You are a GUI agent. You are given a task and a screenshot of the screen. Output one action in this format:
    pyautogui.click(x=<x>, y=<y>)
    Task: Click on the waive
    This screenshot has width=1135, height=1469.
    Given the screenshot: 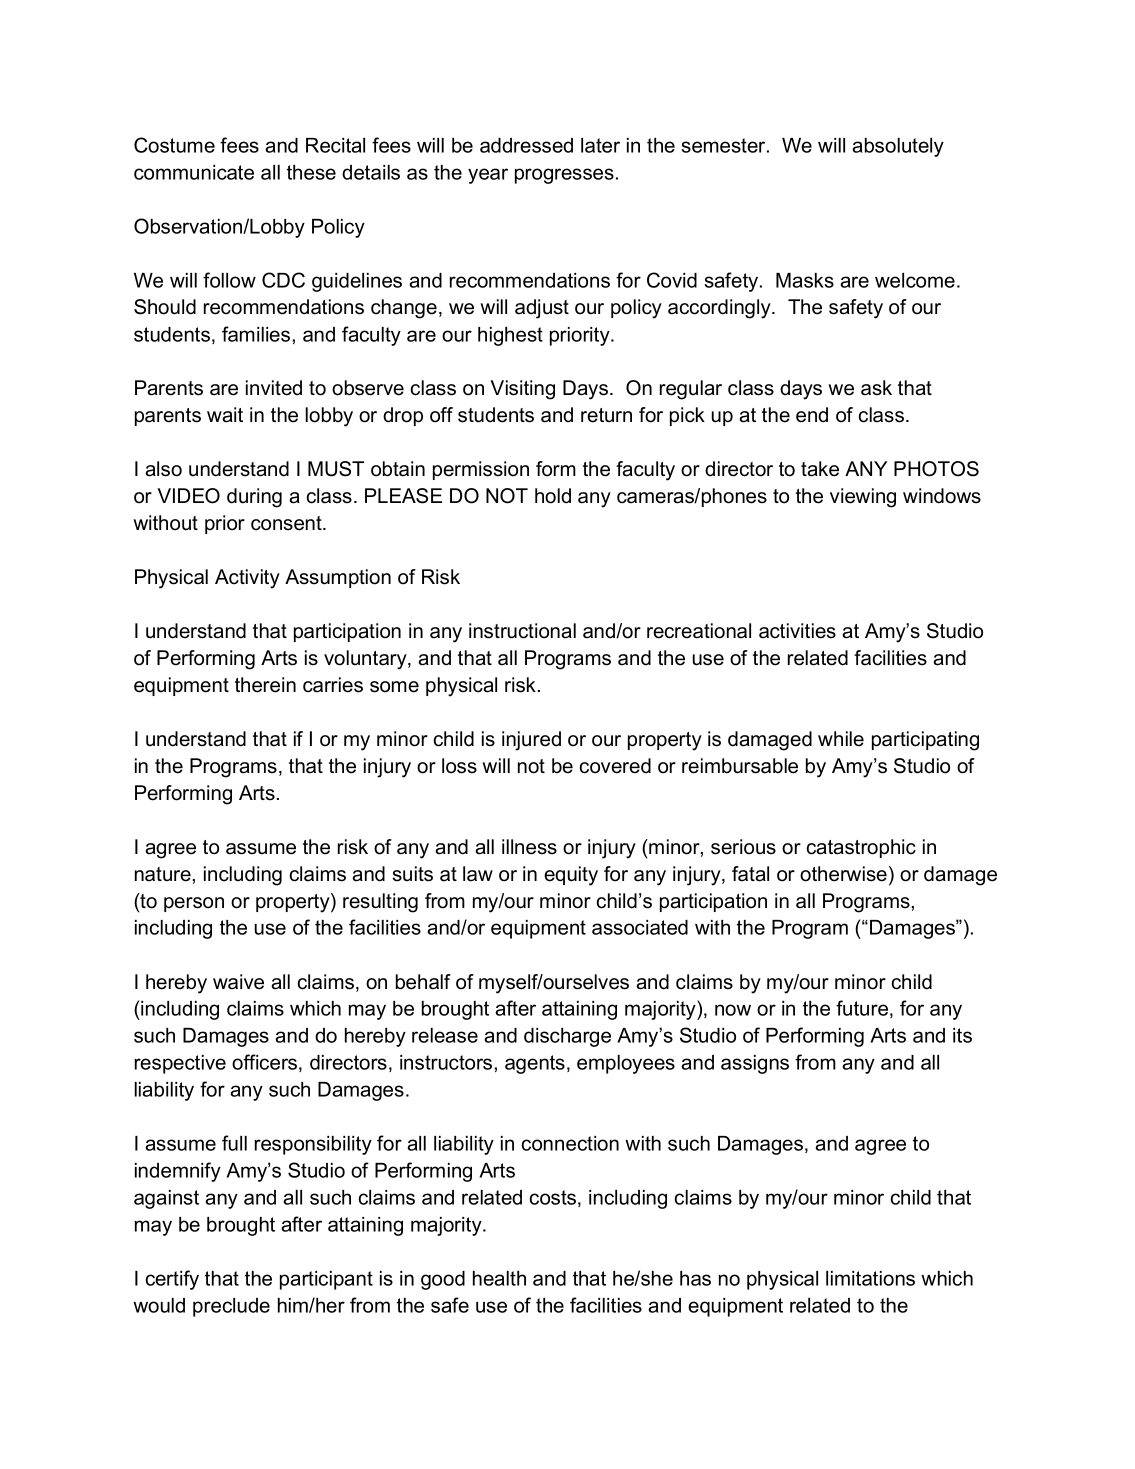 What is the action you would take?
    pyautogui.click(x=238, y=982)
